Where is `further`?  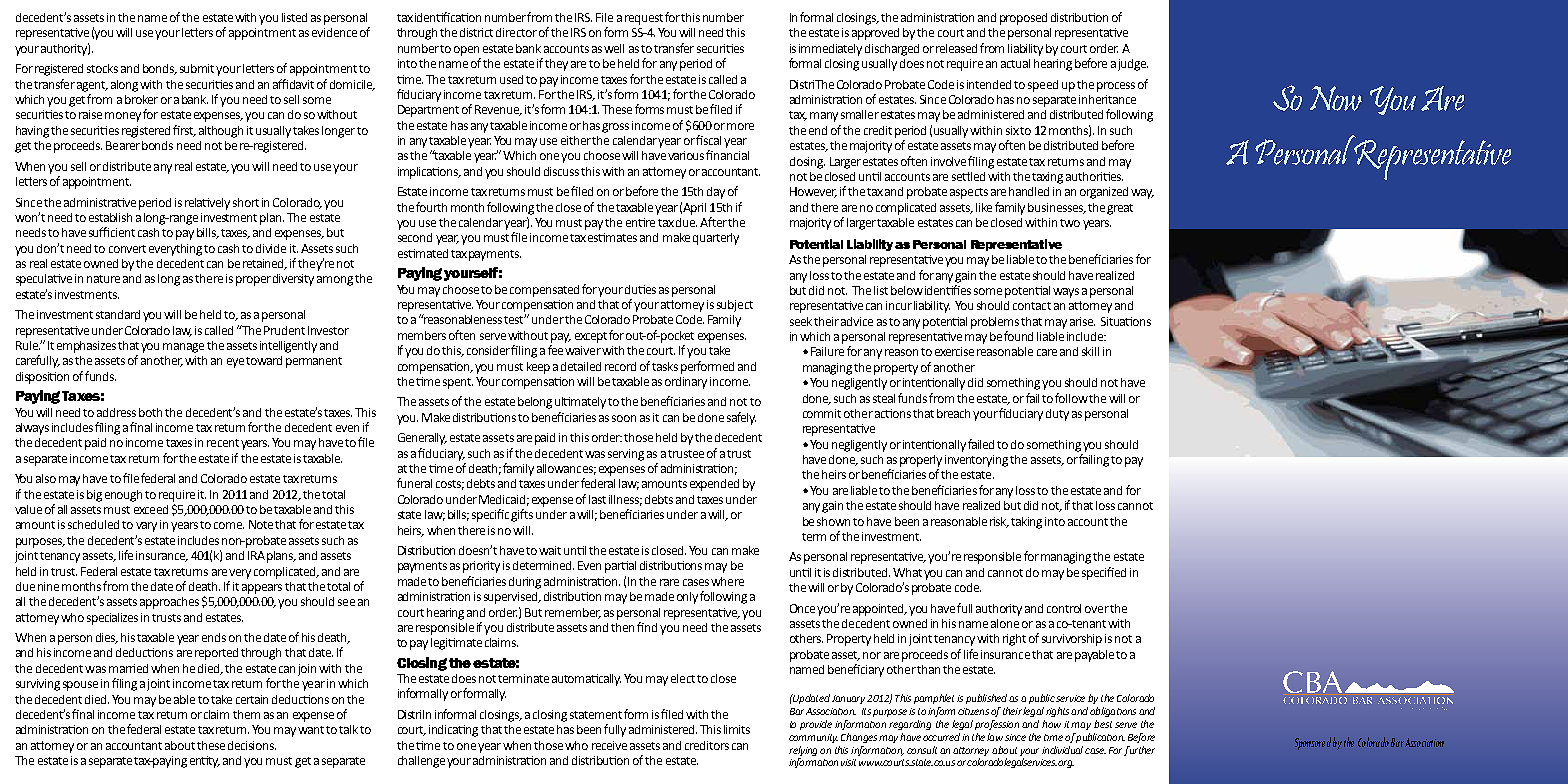
further is located at coordinates (1139, 751).
